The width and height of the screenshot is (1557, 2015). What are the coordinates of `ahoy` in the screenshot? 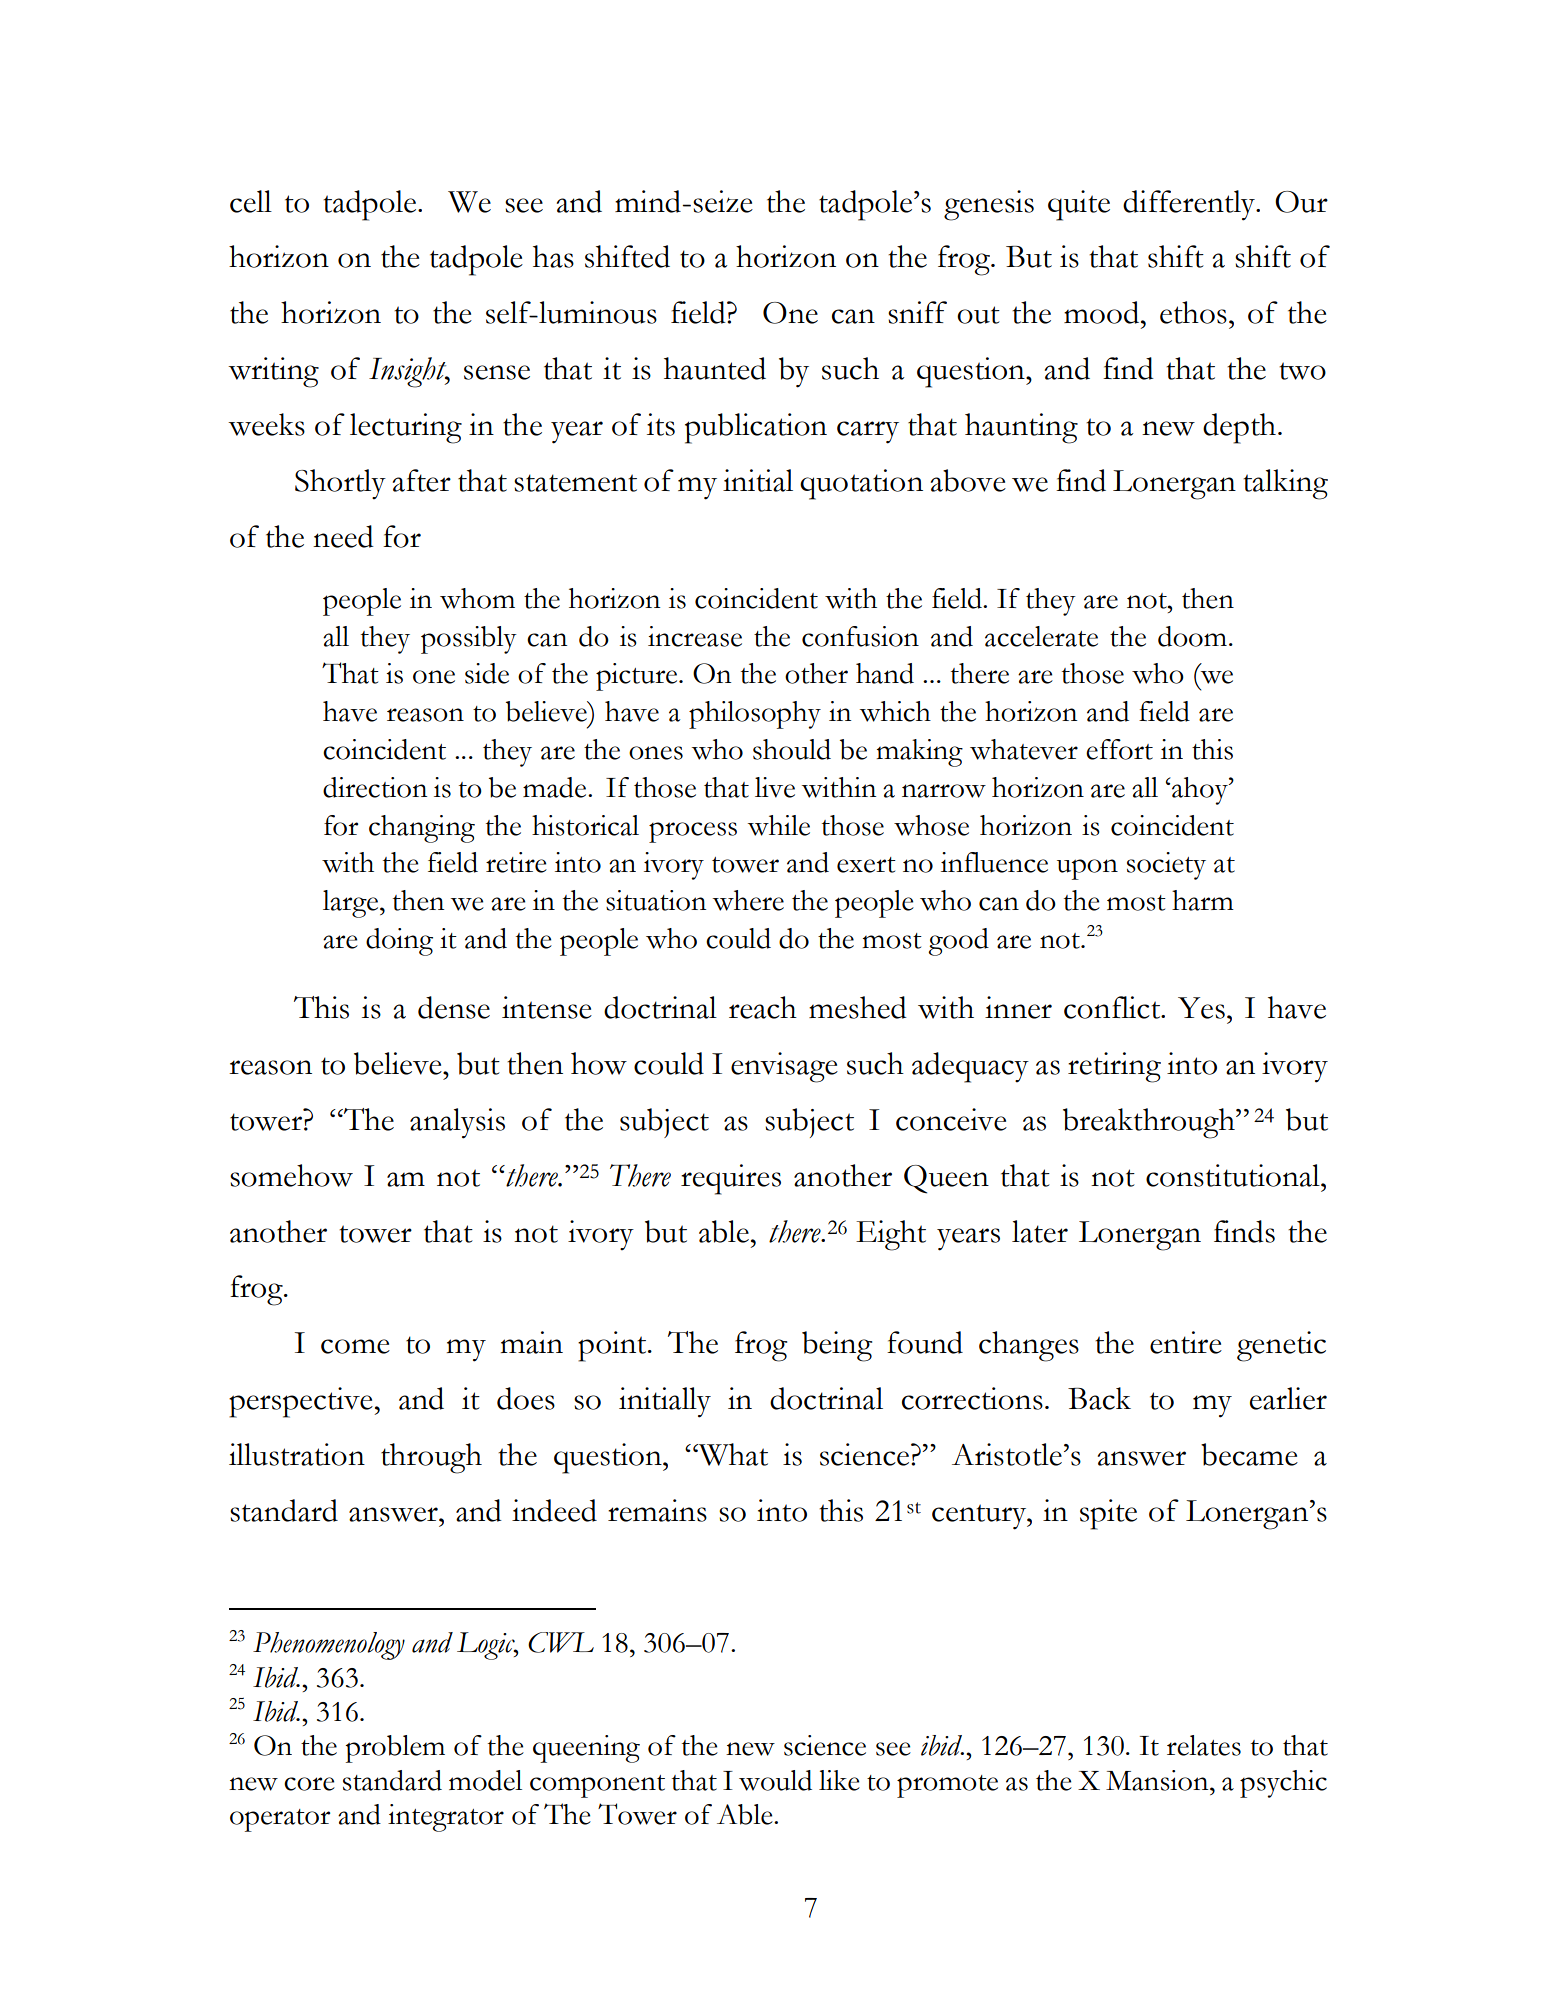 It's located at (1200, 791).
